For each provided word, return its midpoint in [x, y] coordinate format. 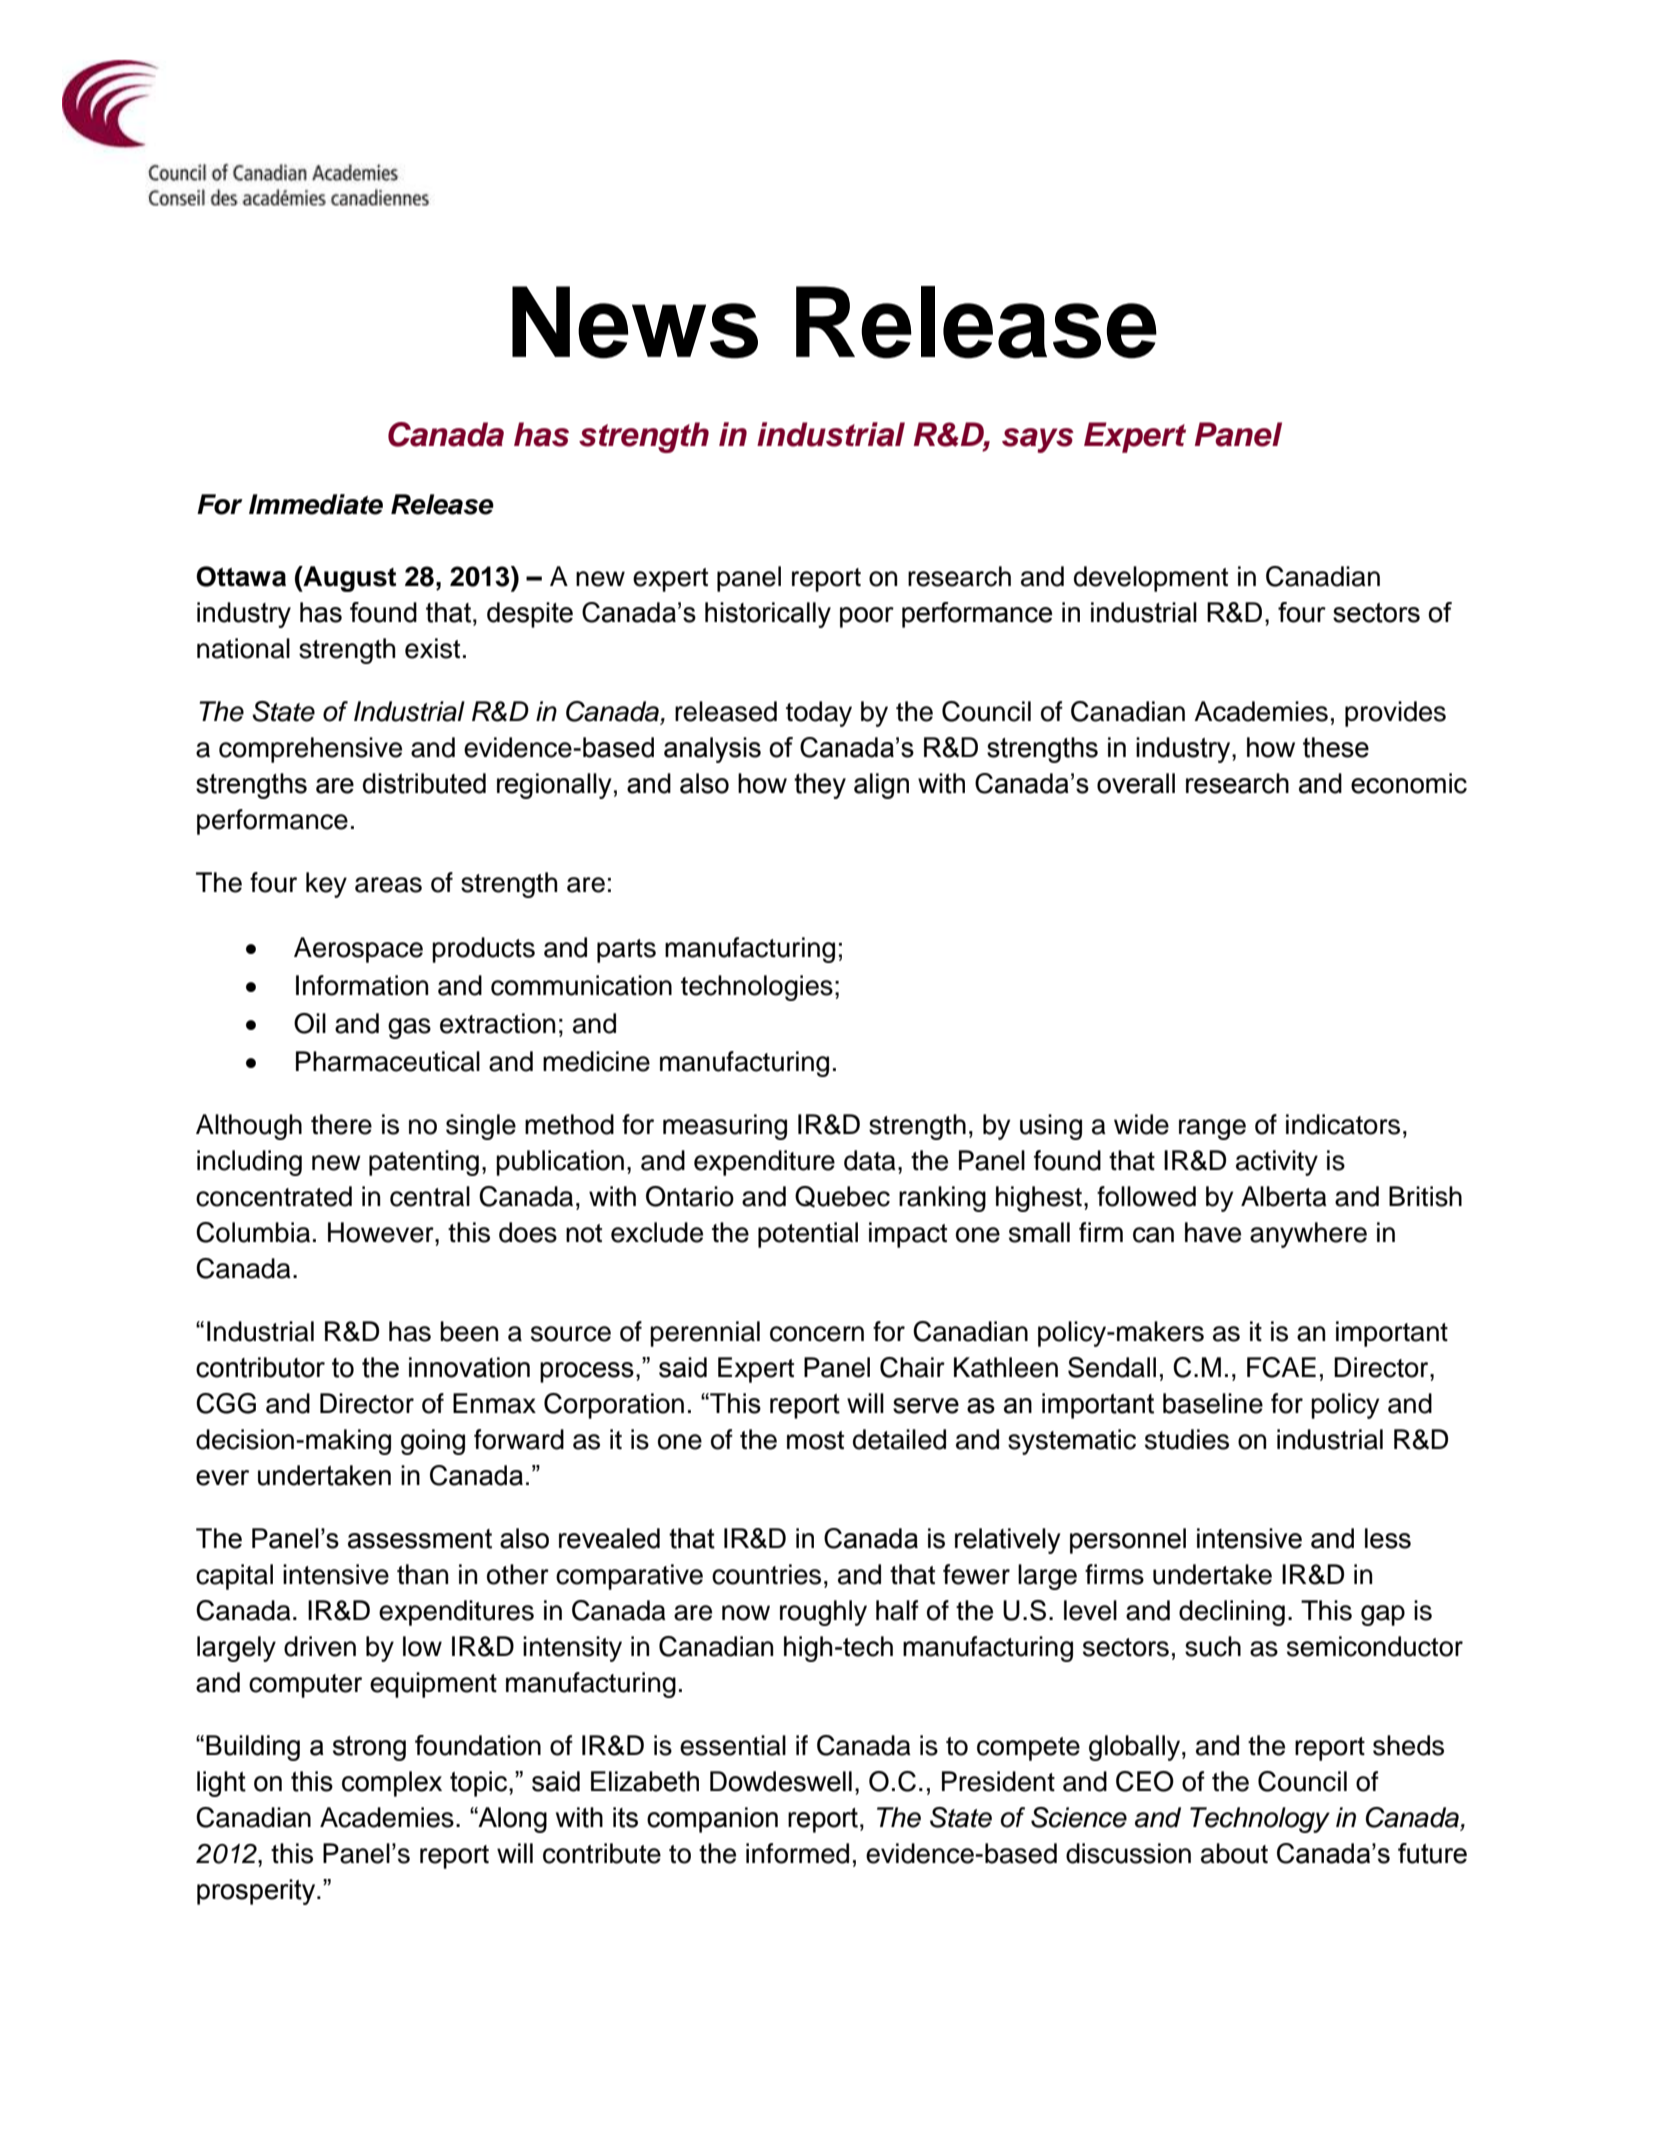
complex [392, 1784]
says [1038, 440]
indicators [1343, 1124]
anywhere [1308, 1235]
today [819, 714]
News [635, 322]
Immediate [316, 504]
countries [766, 1574]
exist [432, 648]
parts [626, 951]
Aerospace [358, 950]
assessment [420, 1539]
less [1388, 1538]
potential [808, 1235]
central [430, 1196]
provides [1395, 714]
